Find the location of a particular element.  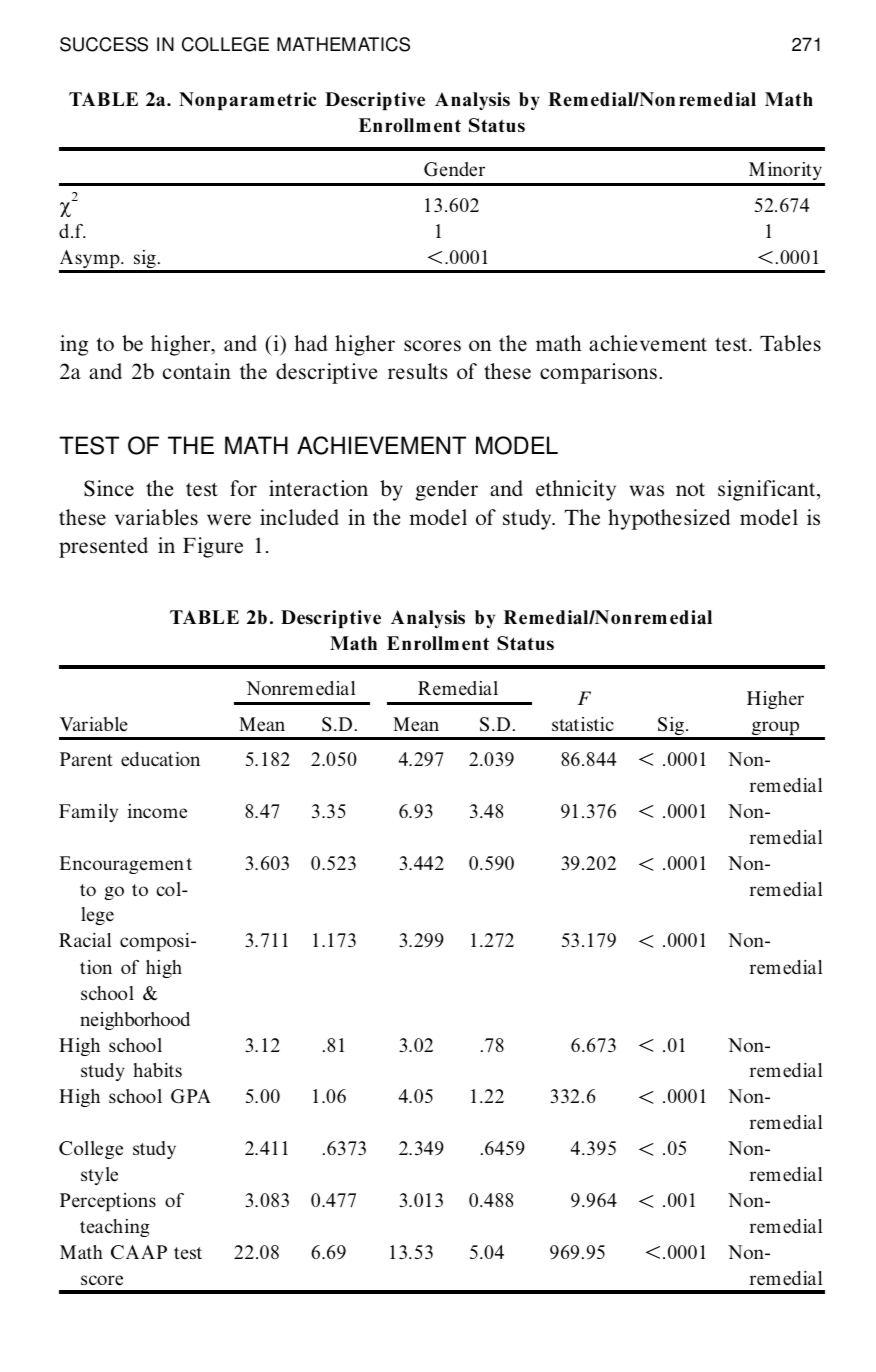

results is located at coordinates (418, 371).
